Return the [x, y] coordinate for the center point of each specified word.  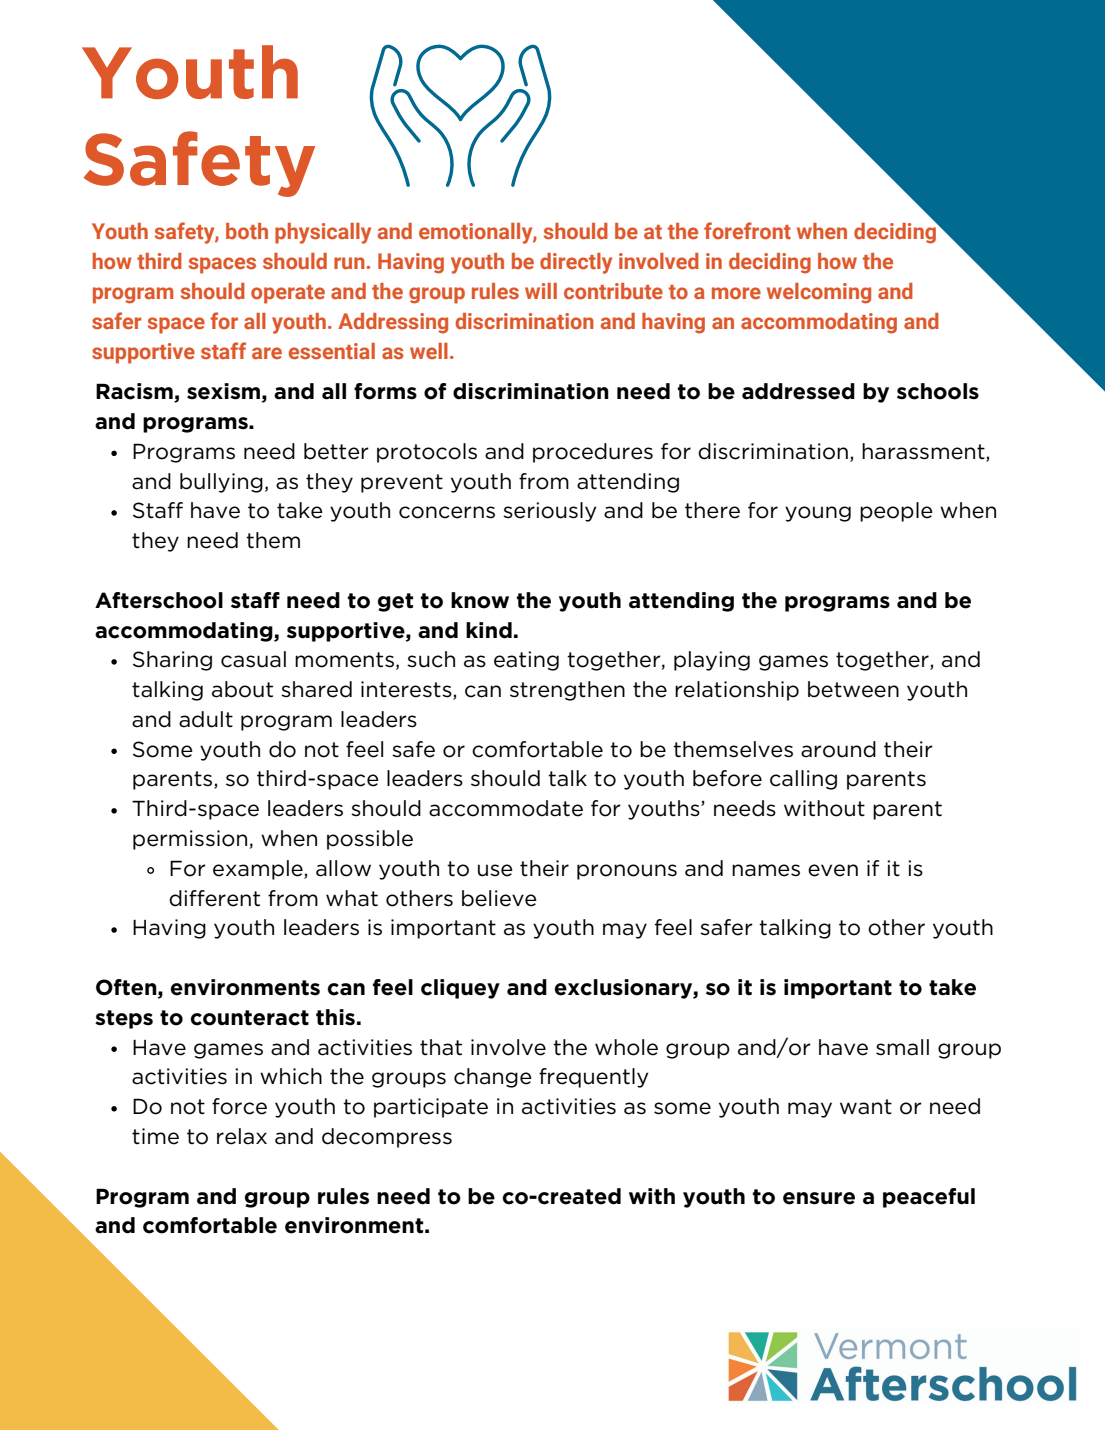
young [818, 514]
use [495, 870]
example [259, 870]
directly [576, 263]
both [247, 231]
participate [431, 1108]
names [766, 870]
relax [242, 1136]
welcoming [819, 293]
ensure [819, 1198]
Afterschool [159, 600]
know [480, 600]
